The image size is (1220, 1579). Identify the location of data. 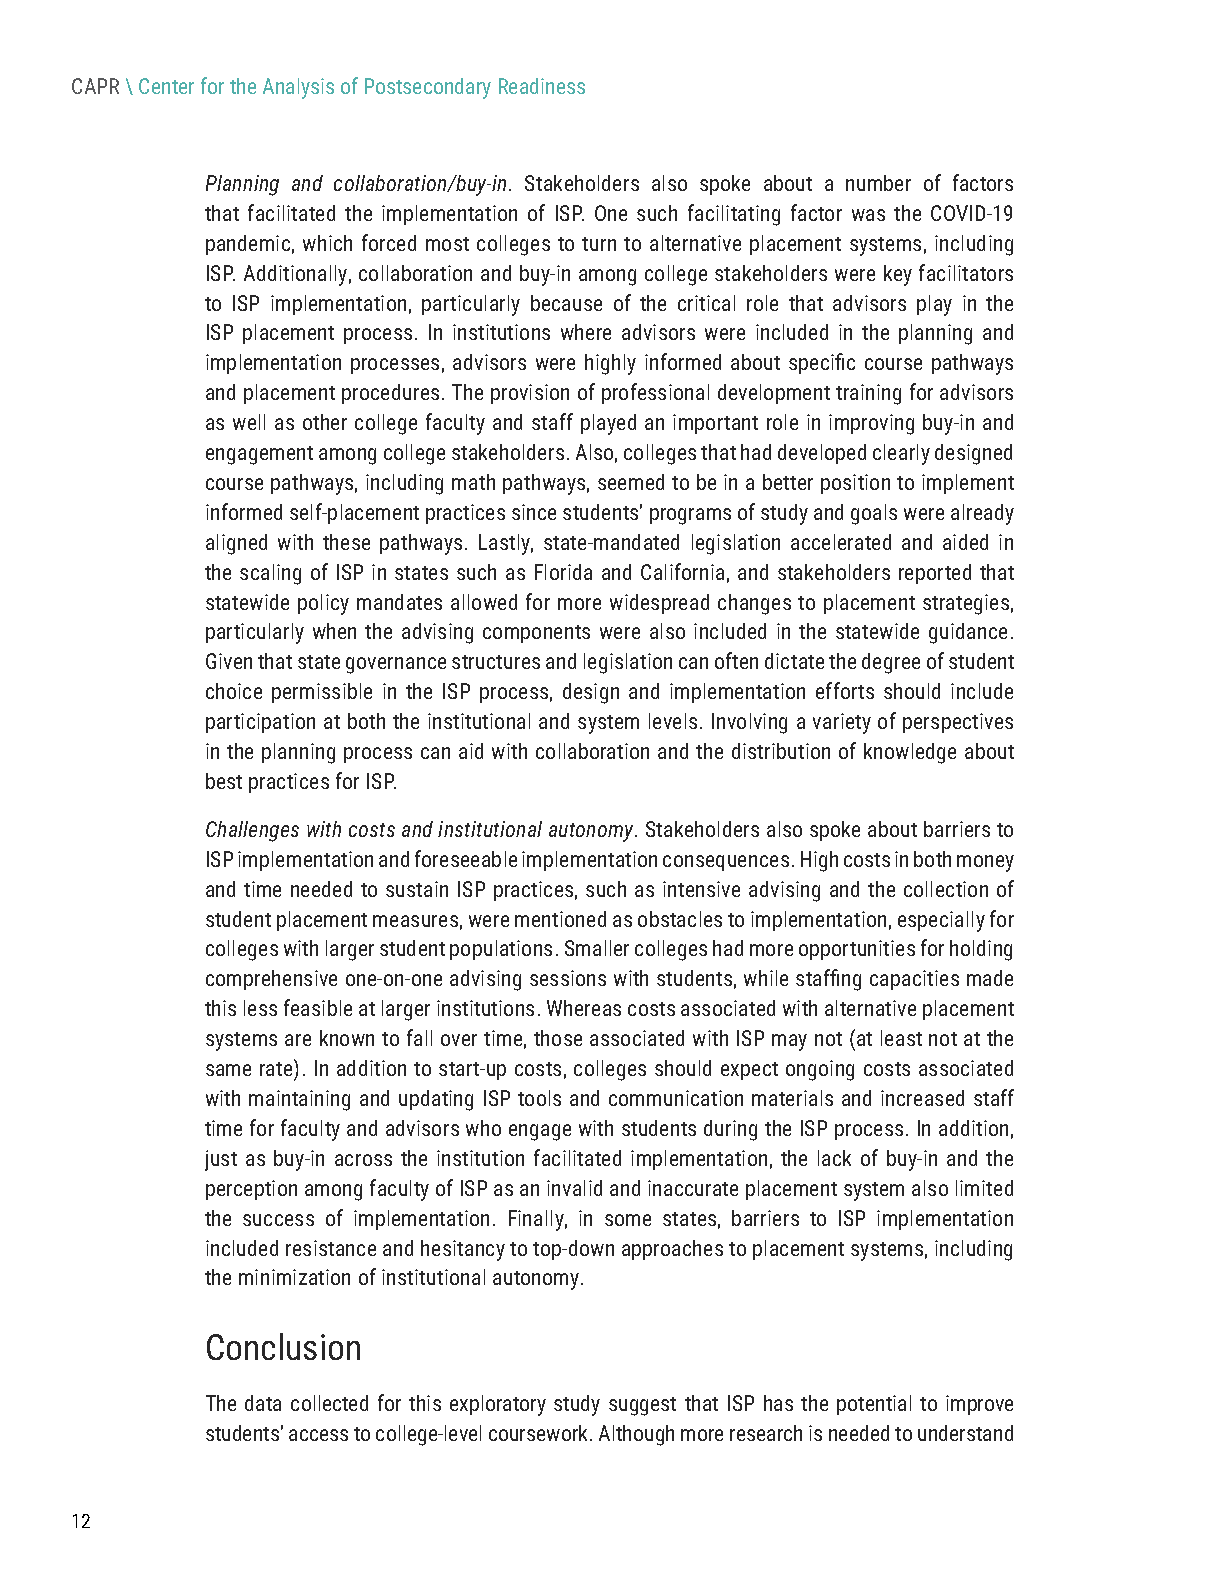
(263, 1403).
